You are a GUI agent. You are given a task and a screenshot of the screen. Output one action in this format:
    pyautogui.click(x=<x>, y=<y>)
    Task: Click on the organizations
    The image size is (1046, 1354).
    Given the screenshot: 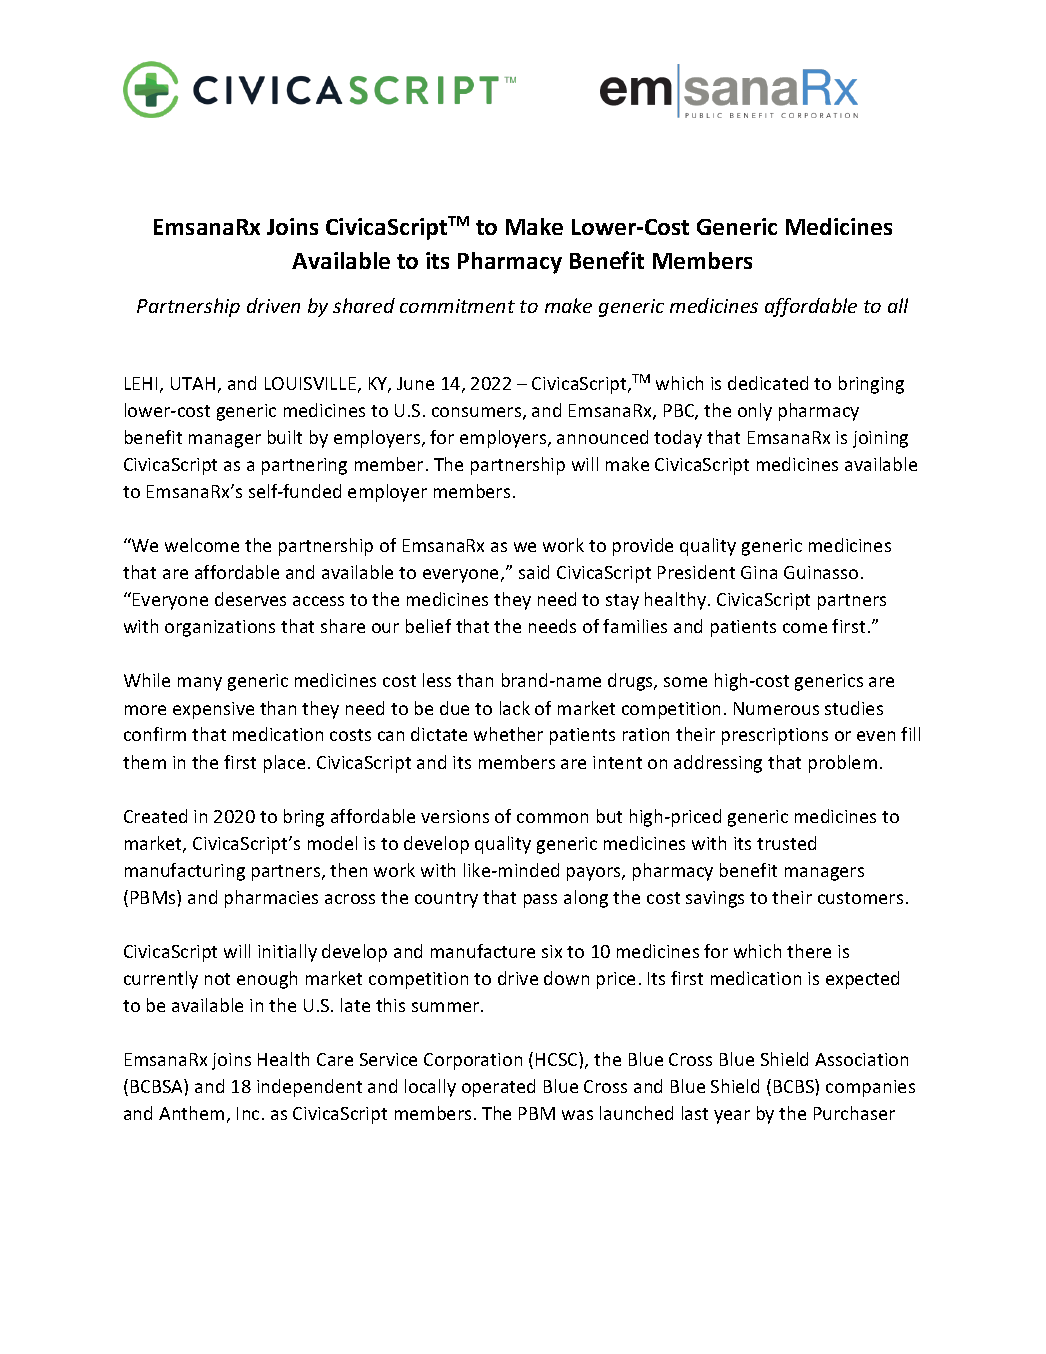 What is the action you would take?
    pyautogui.click(x=220, y=628)
